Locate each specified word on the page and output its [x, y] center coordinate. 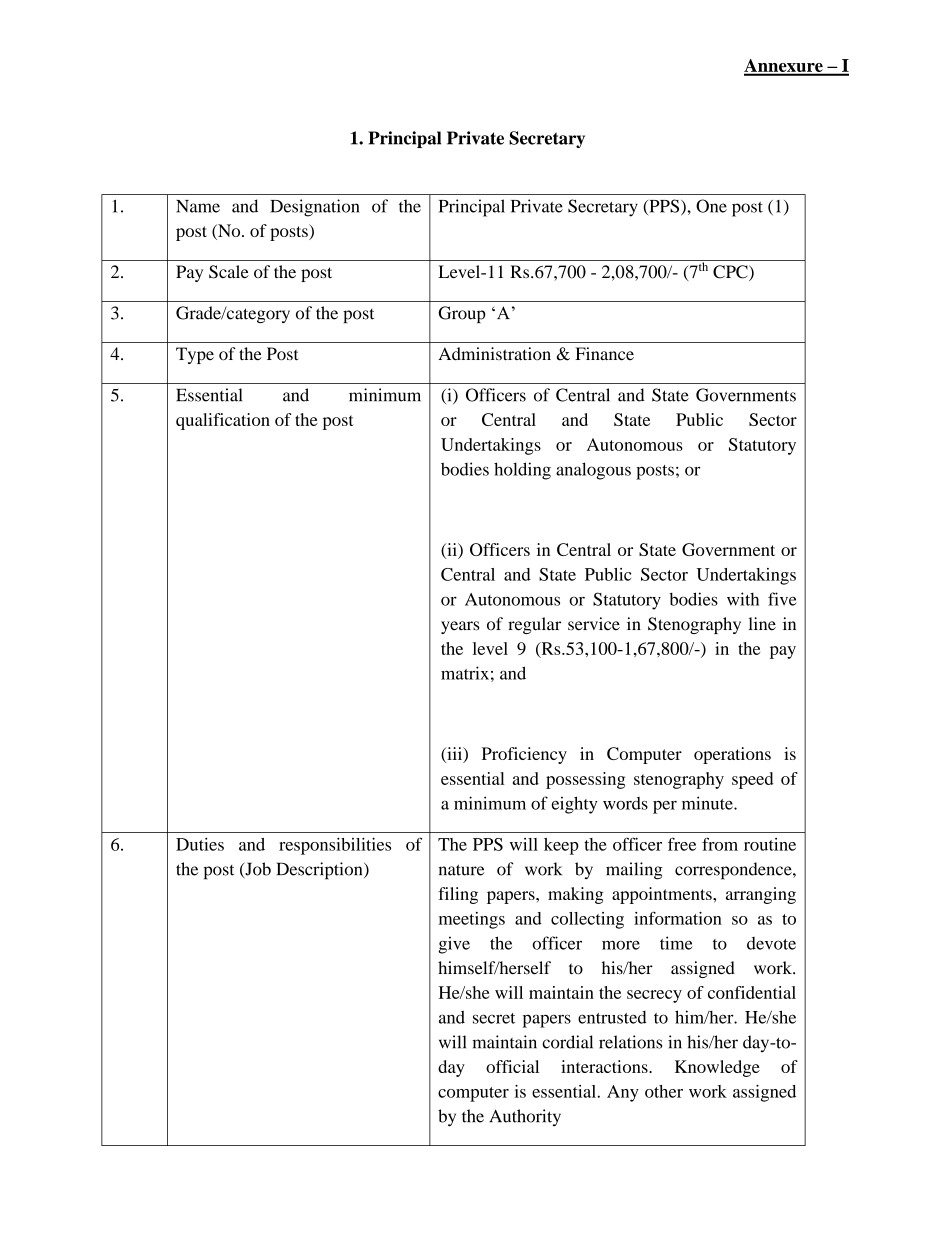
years [460, 627]
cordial [567, 1042]
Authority [525, 1118]
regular [534, 625]
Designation [315, 208]
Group [462, 314]
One [711, 206]
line [762, 624]
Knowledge [717, 1068]
